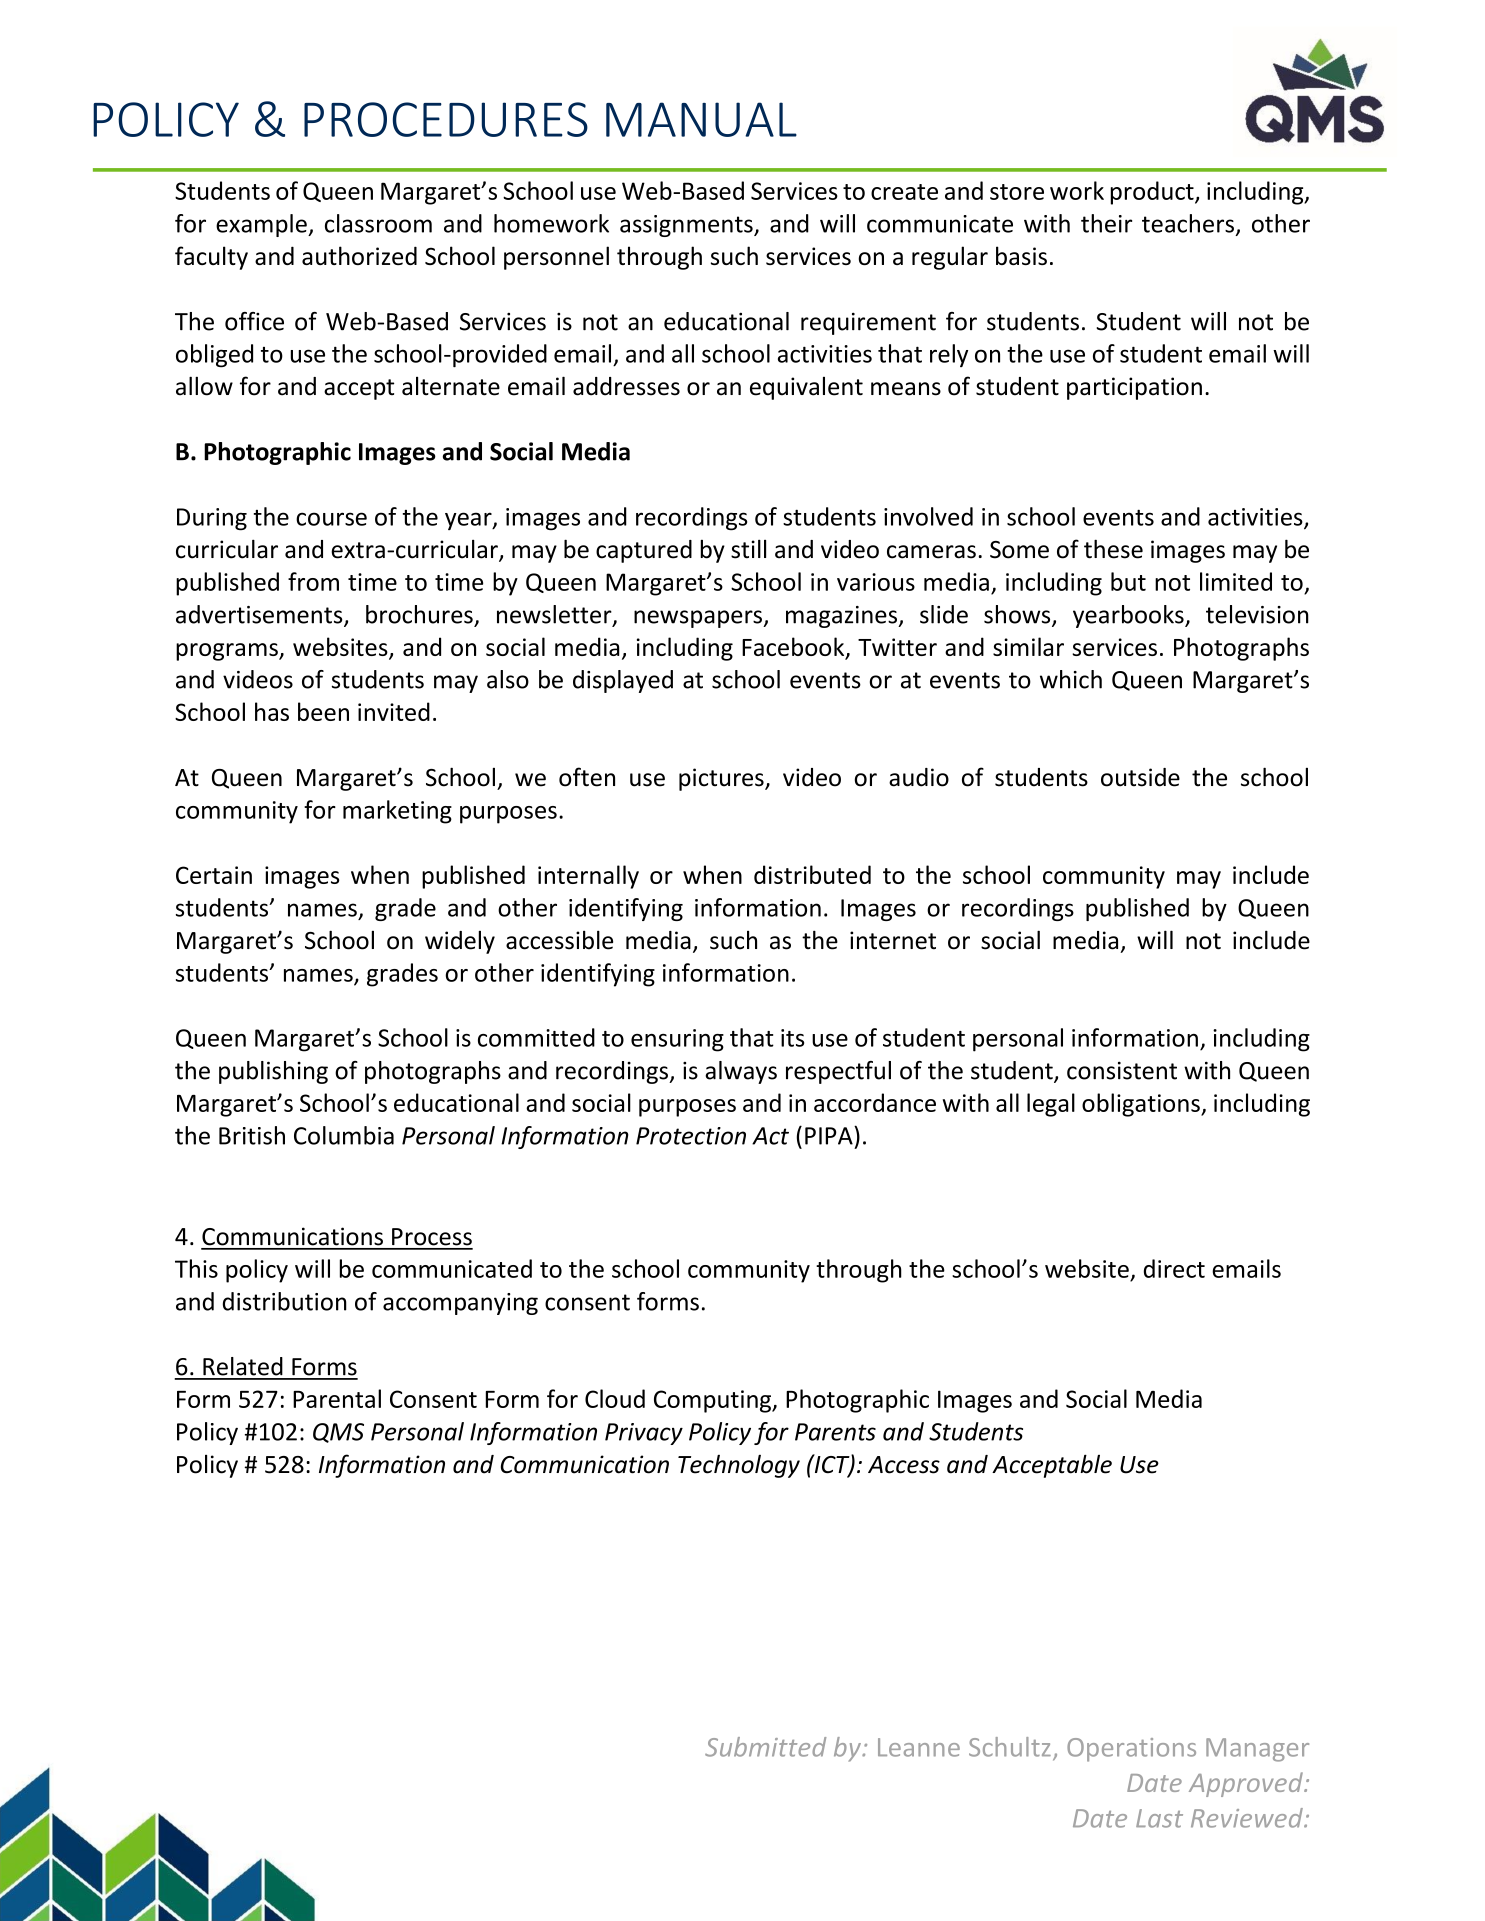  Describe the element at coordinates (1153, 193) in the document. I see `product` at that location.
